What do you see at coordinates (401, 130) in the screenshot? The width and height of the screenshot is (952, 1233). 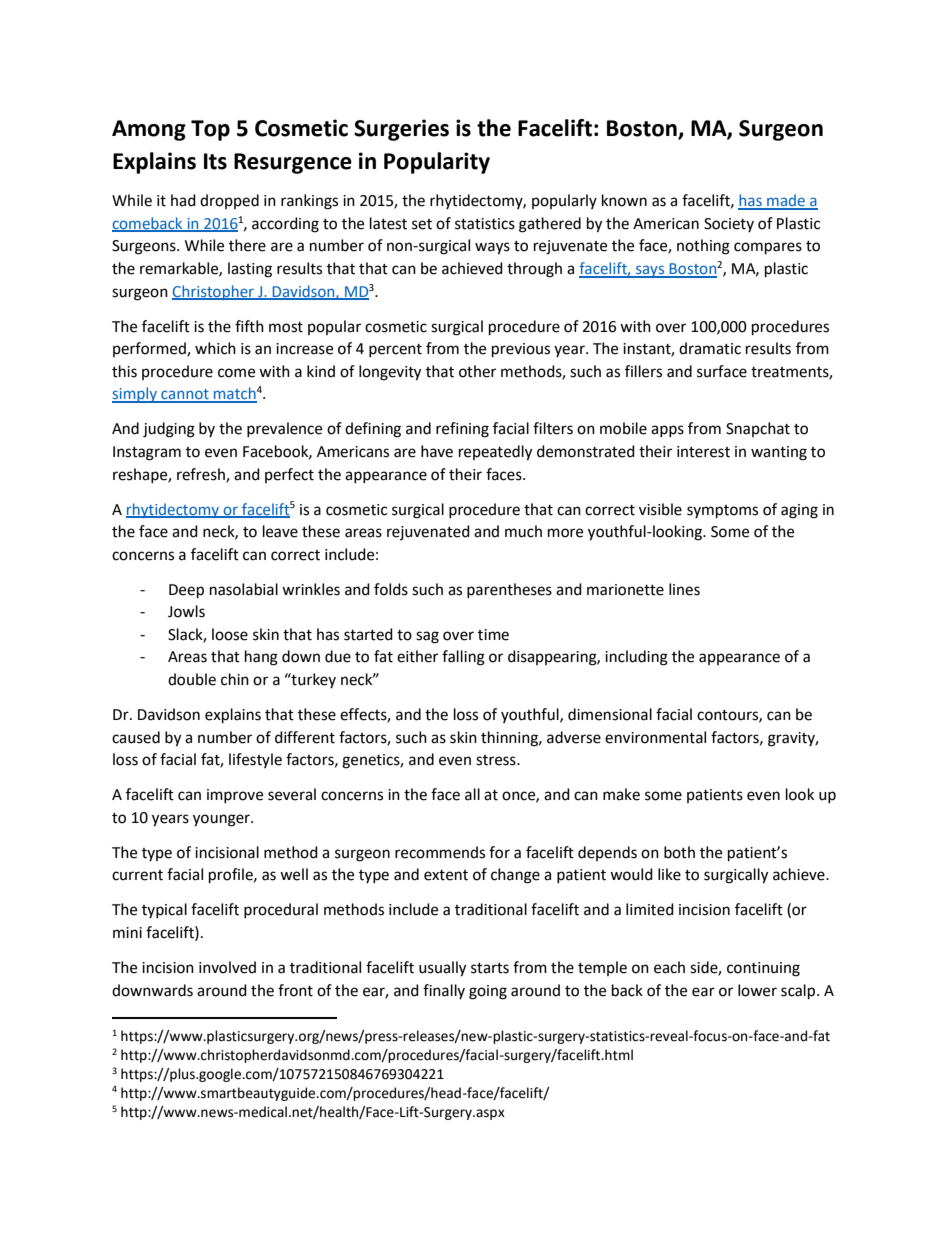 I see `Surgeries` at bounding box center [401, 130].
